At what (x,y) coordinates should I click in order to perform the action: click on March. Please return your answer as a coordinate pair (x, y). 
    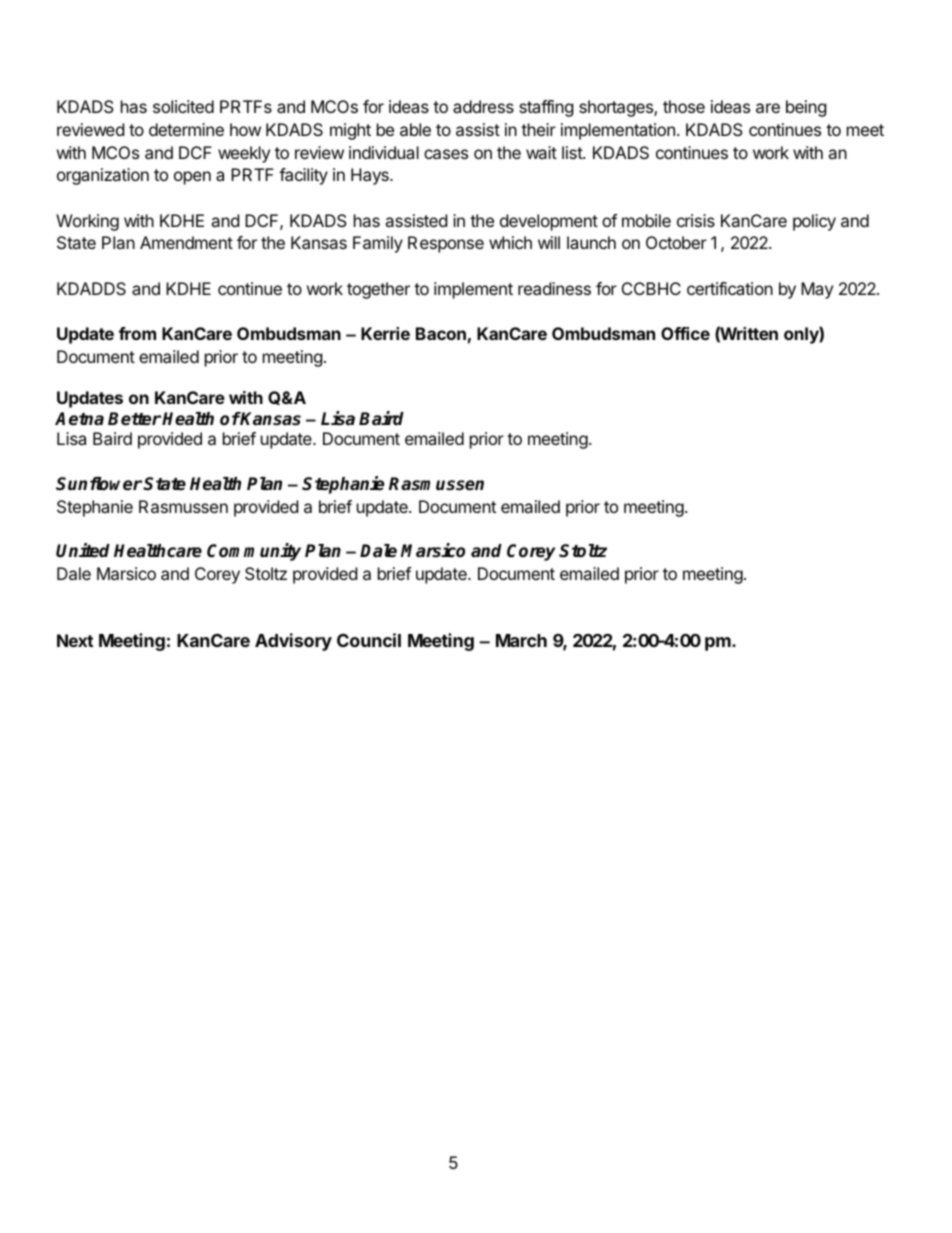
    Looking at the image, I should click on (521, 640).
